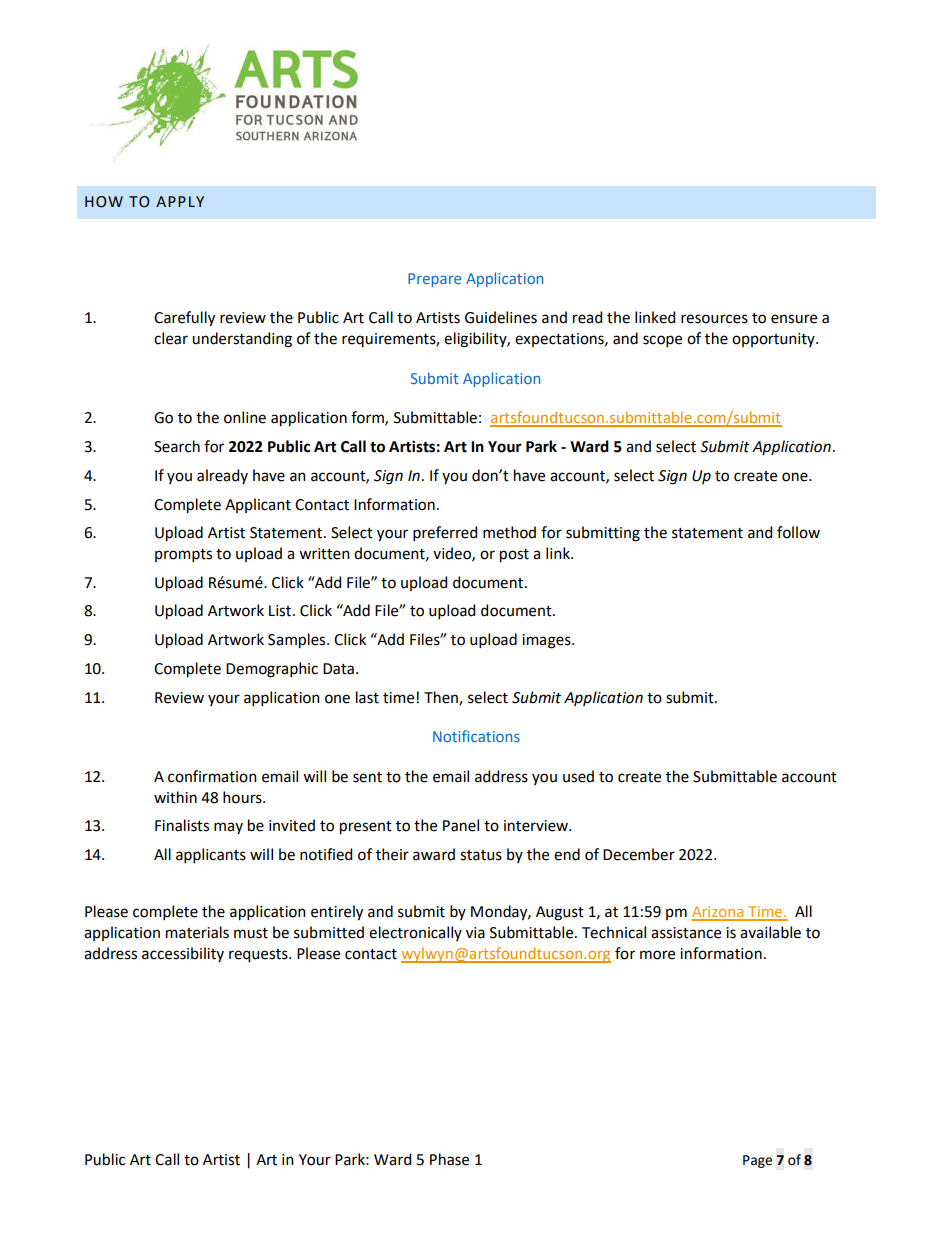  I want to click on resources, so click(714, 319).
